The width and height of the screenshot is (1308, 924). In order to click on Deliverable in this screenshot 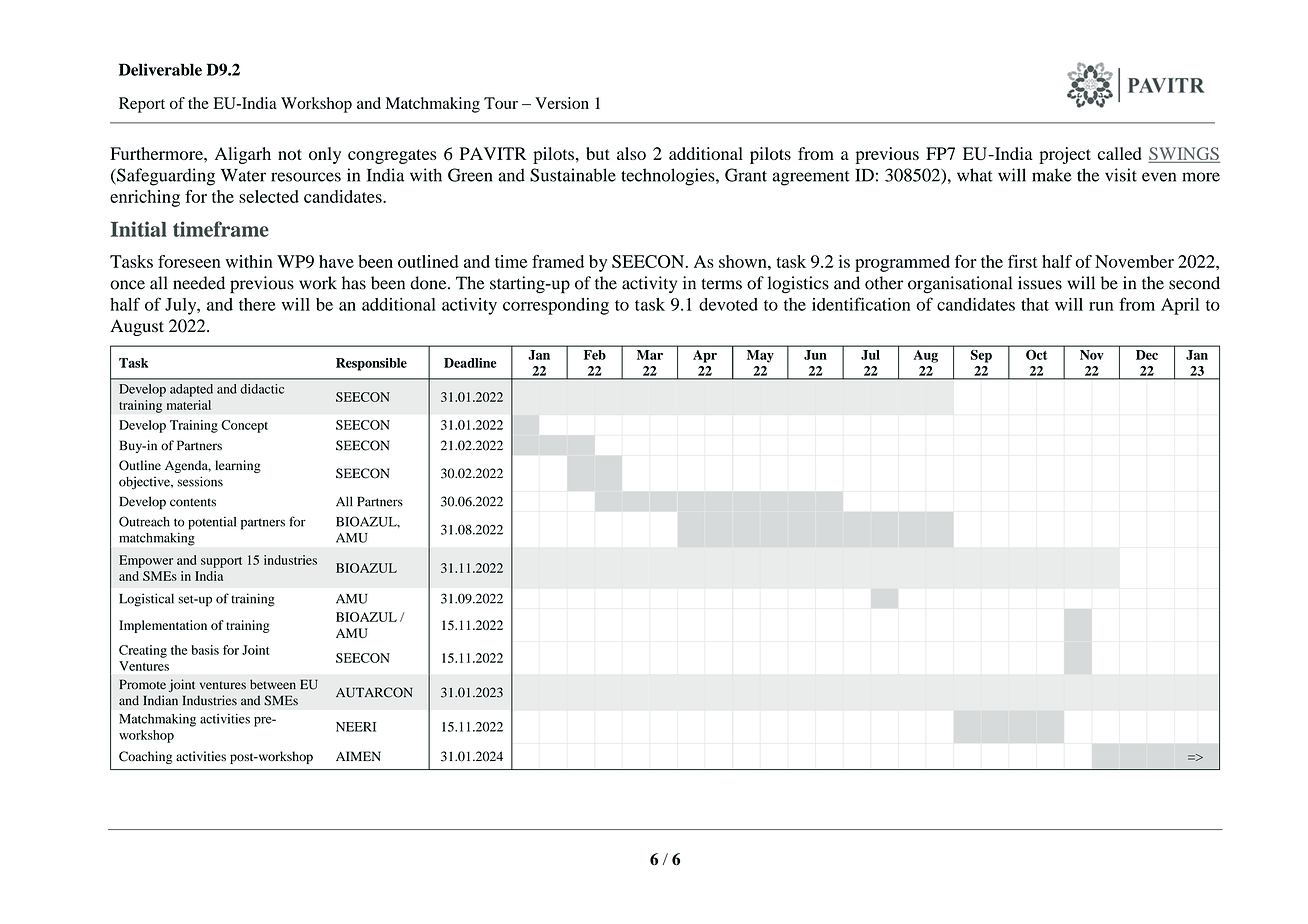, I will do `click(160, 69)`.
